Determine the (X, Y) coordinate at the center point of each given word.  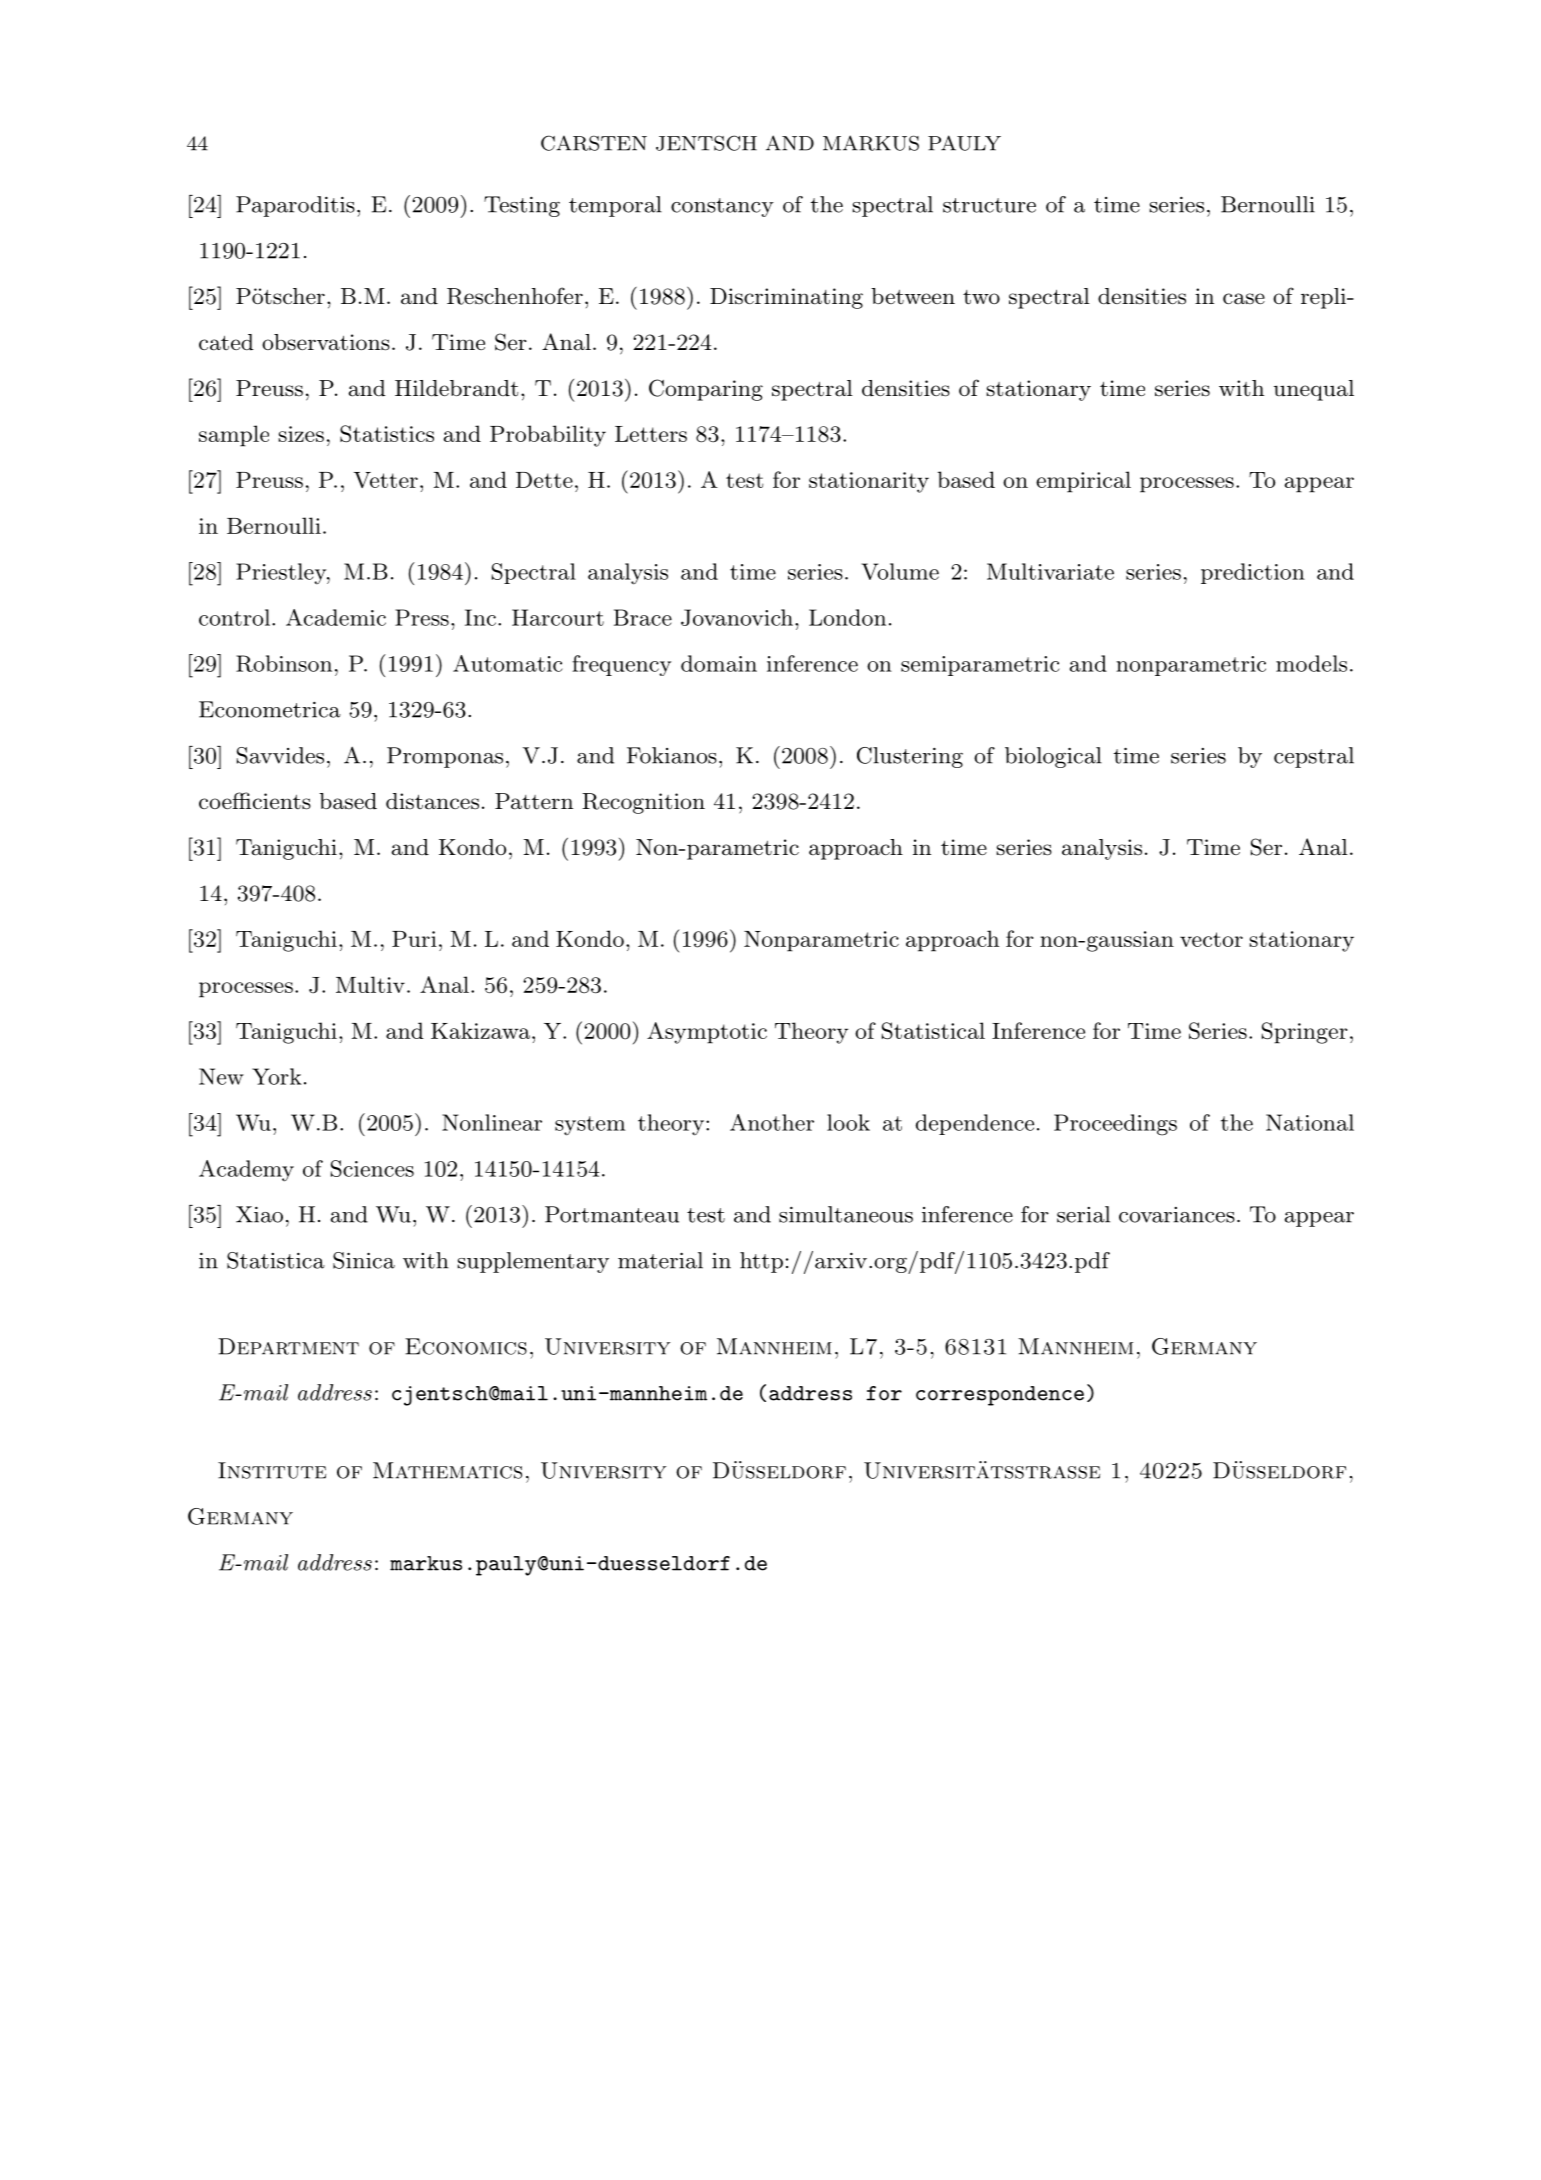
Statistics (387, 434)
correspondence (1000, 1396)
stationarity (869, 482)
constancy (722, 207)
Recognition (643, 803)
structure (989, 205)
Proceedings (1115, 1125)
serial (1083, 1214)
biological (1053, 757)
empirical (1083, 482)
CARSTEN (594, 143)
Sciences (372, 1168)
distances (432, 801)
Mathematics (447, 1470)
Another (772, 1122)
